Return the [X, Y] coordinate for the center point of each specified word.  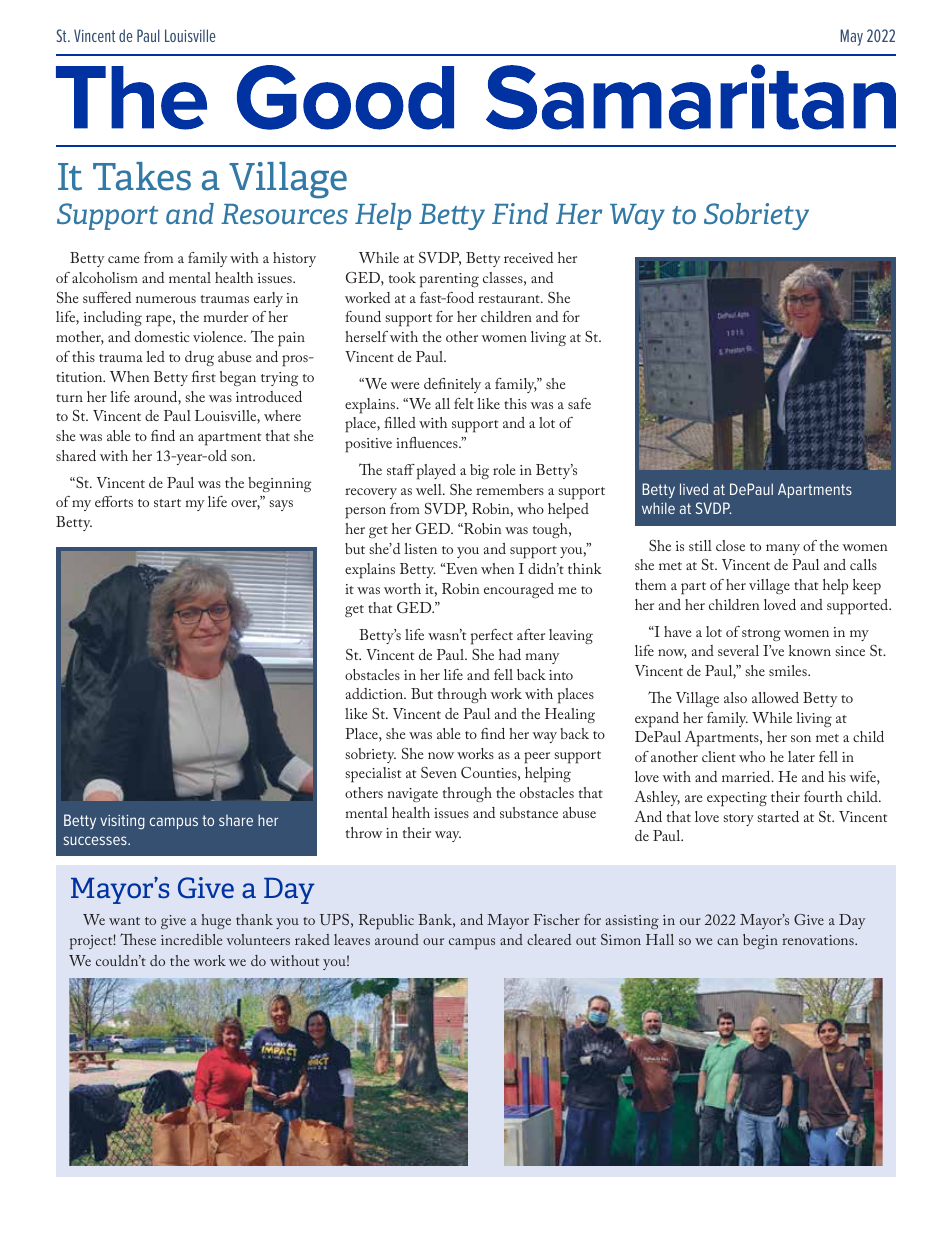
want [124, 921]
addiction [375, 693]
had [510, 654]
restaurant [510, 299]
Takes [142, 176]
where [282, 415]
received [528, 257]
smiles [789, 670]
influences [428, 442]
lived [694, 489]
